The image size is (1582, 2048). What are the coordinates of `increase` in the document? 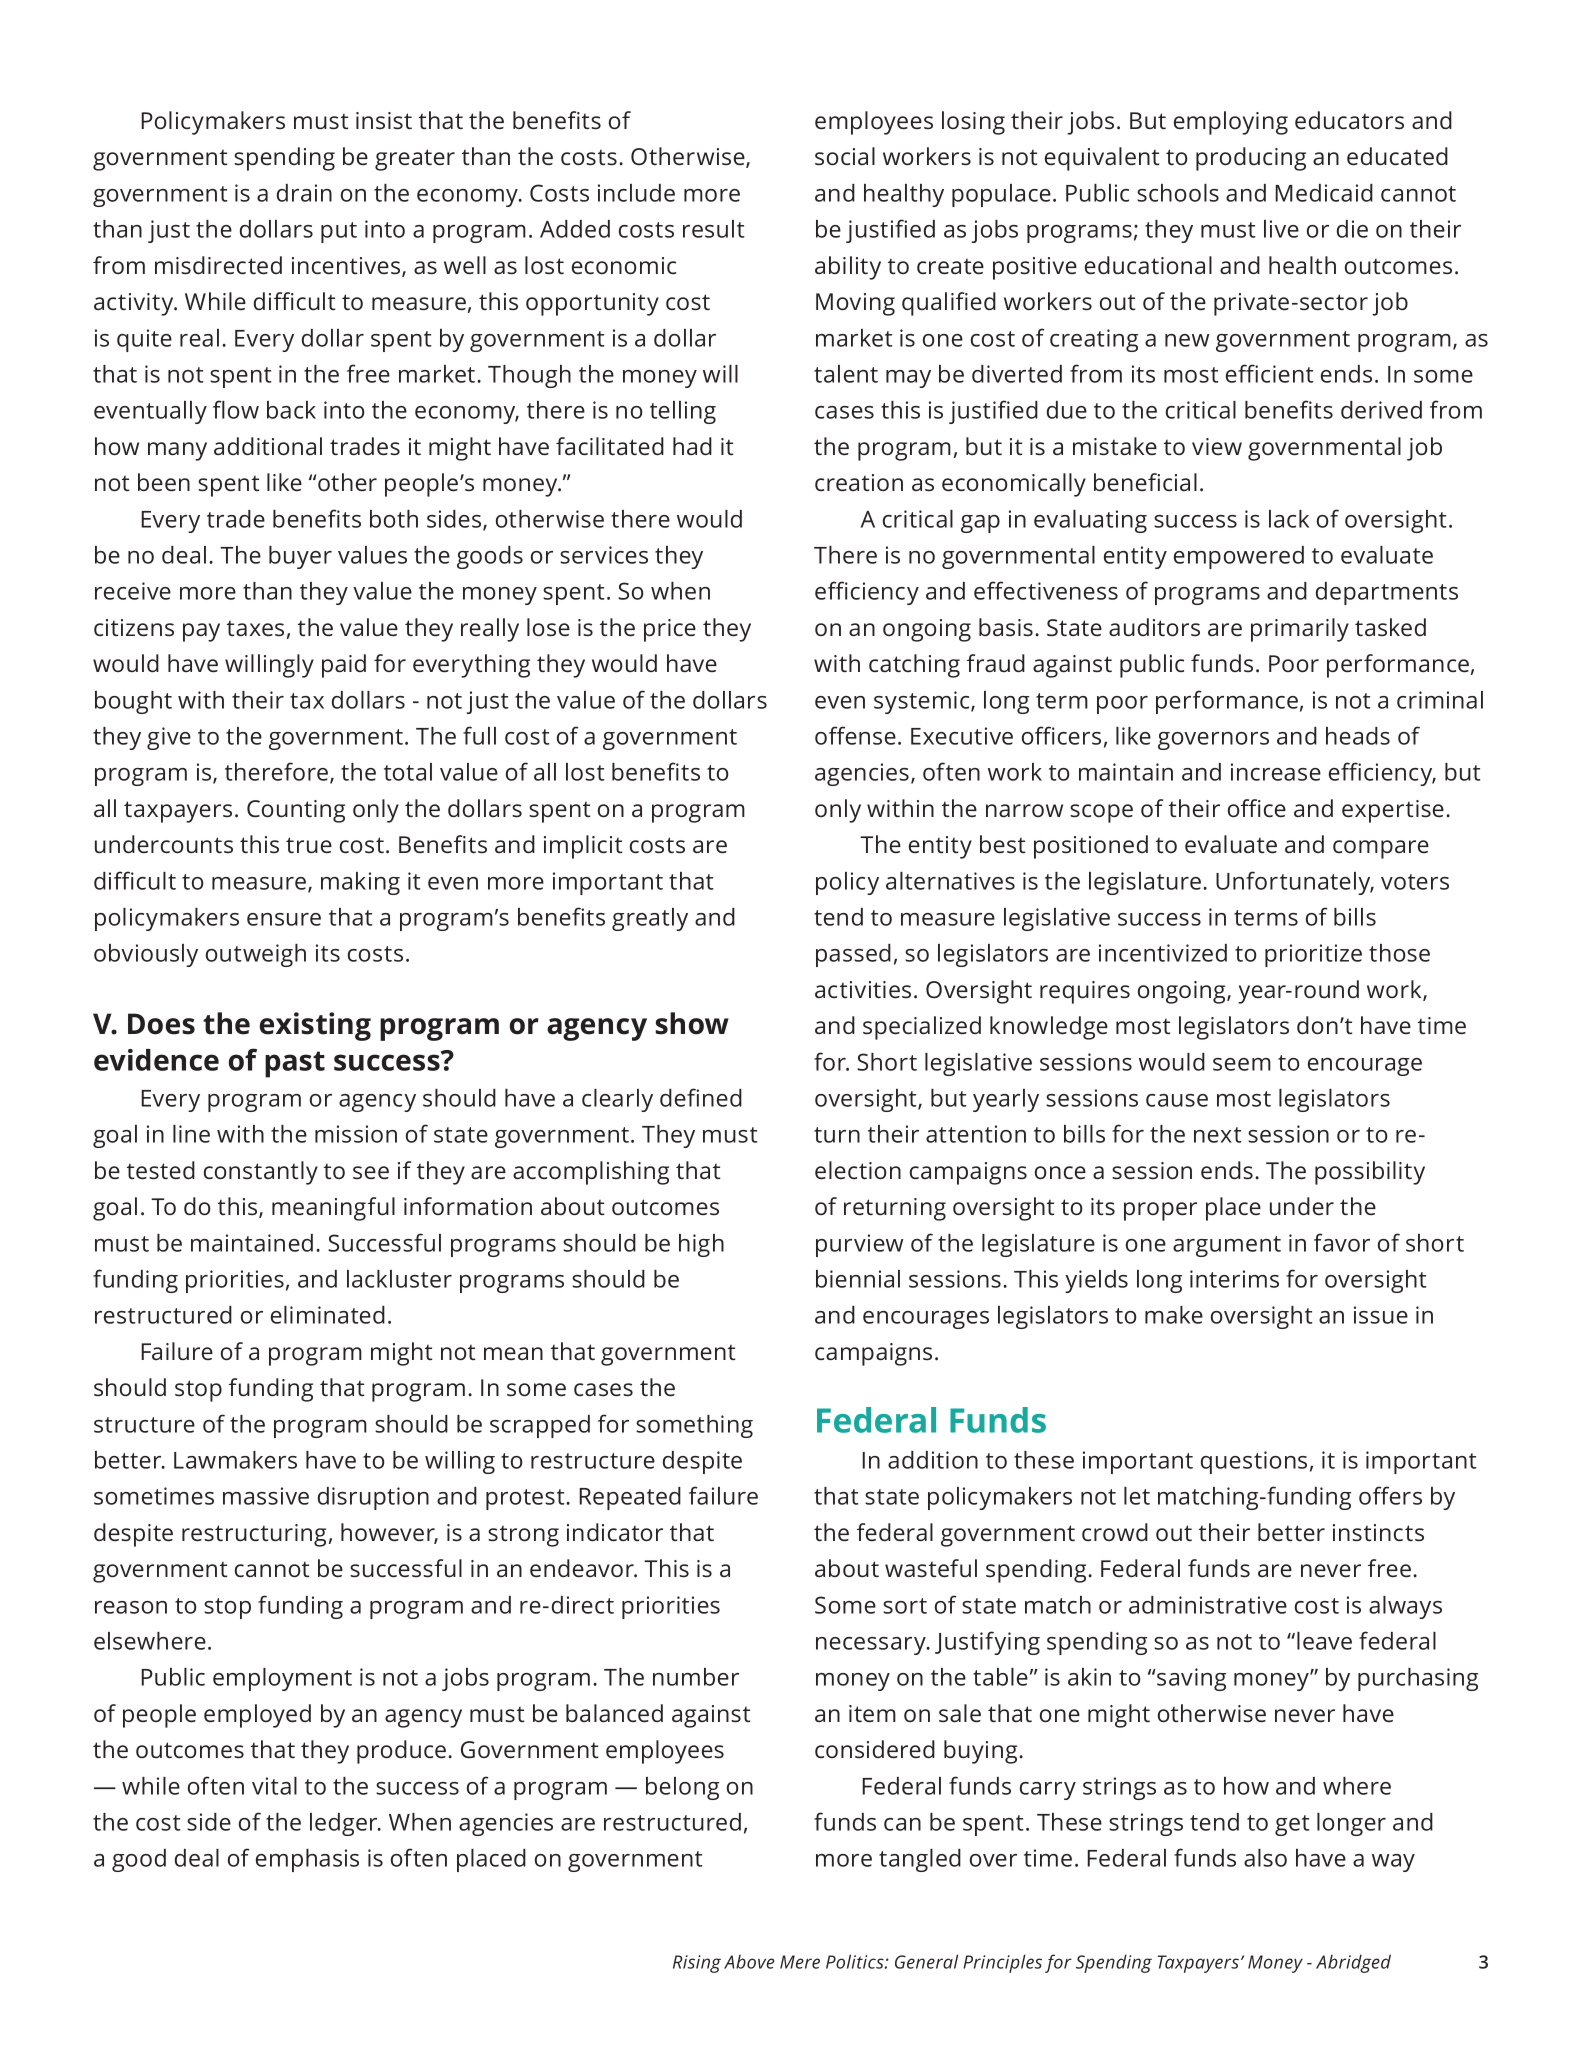 It's located at (1276, 772).
